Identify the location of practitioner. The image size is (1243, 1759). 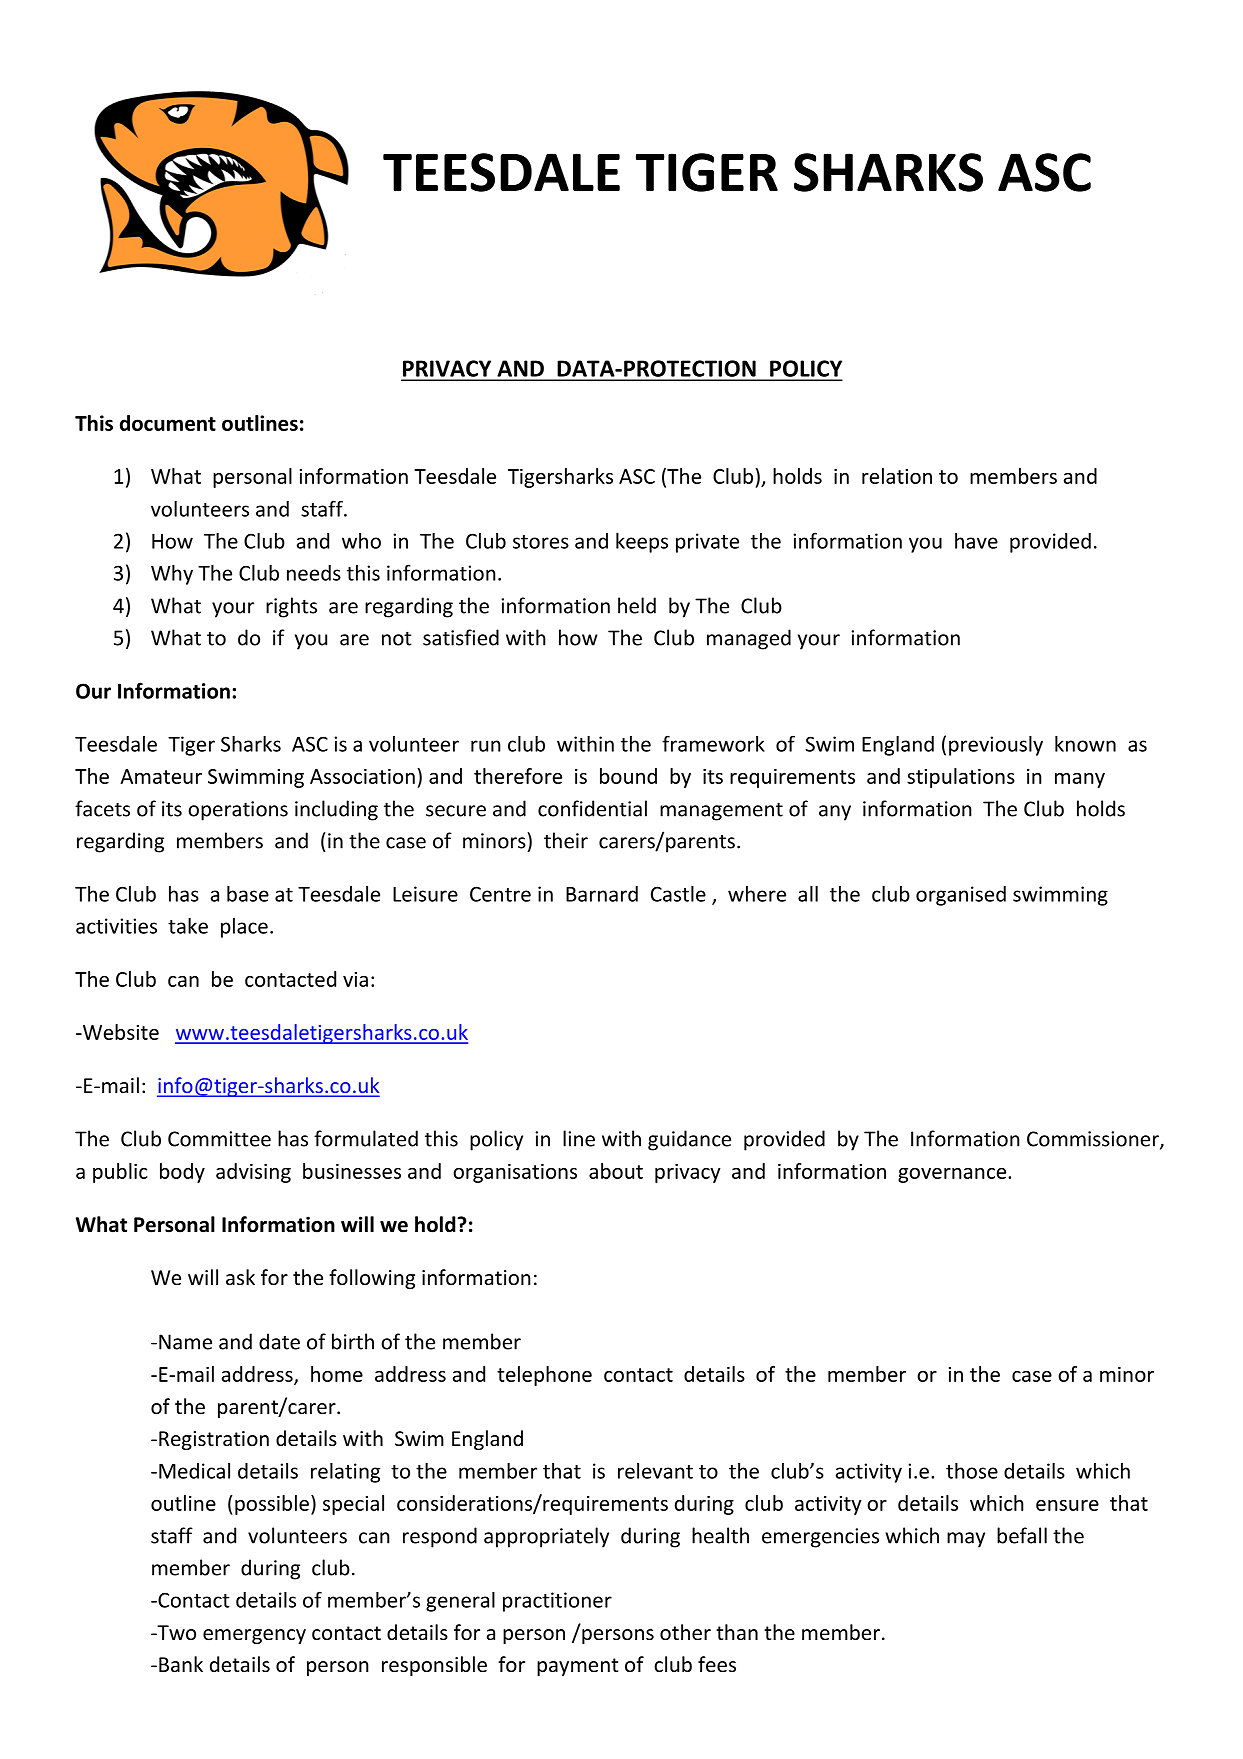
(557, 1602).
